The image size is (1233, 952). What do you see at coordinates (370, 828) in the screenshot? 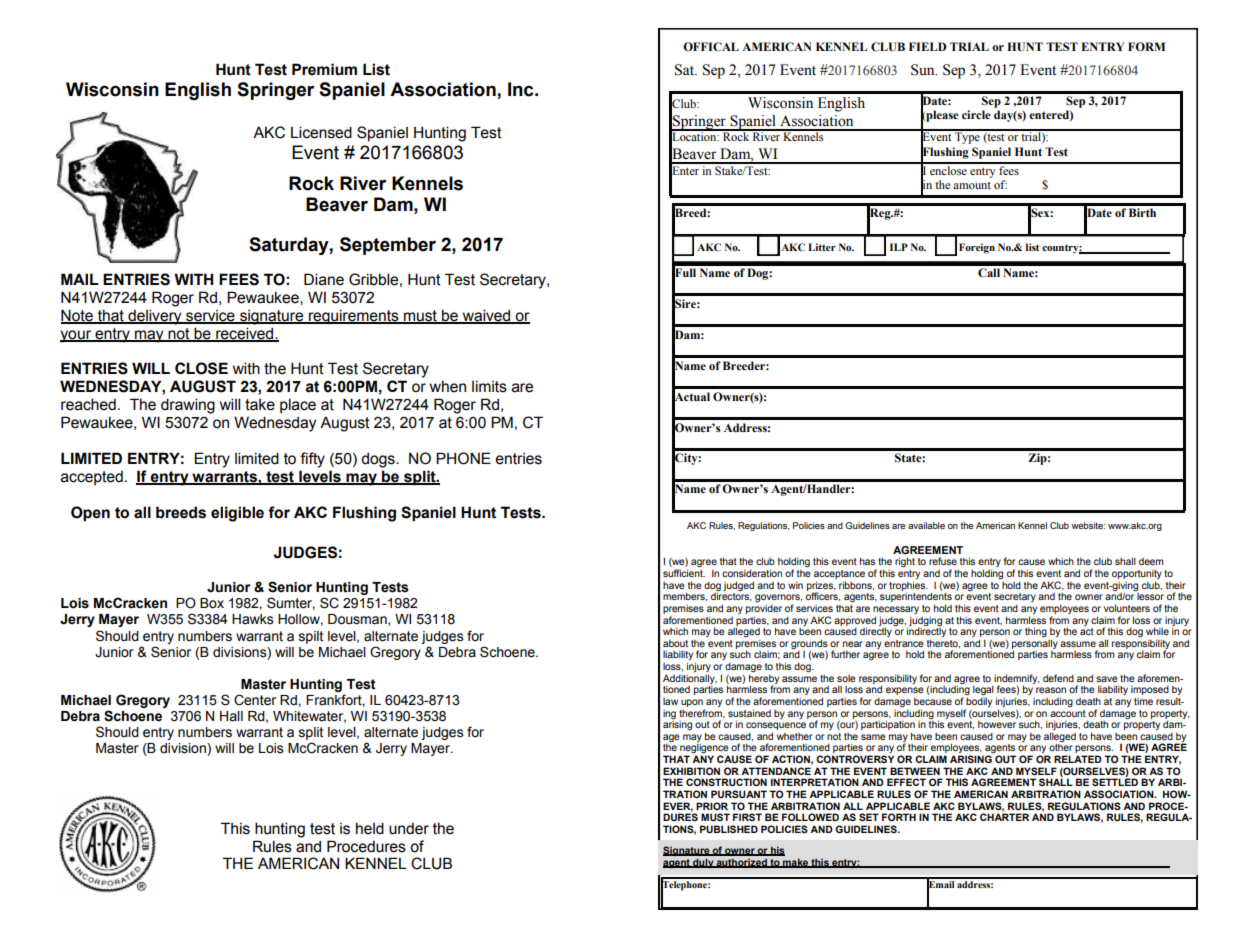
I see `held` at bounding box center [370, 828].
